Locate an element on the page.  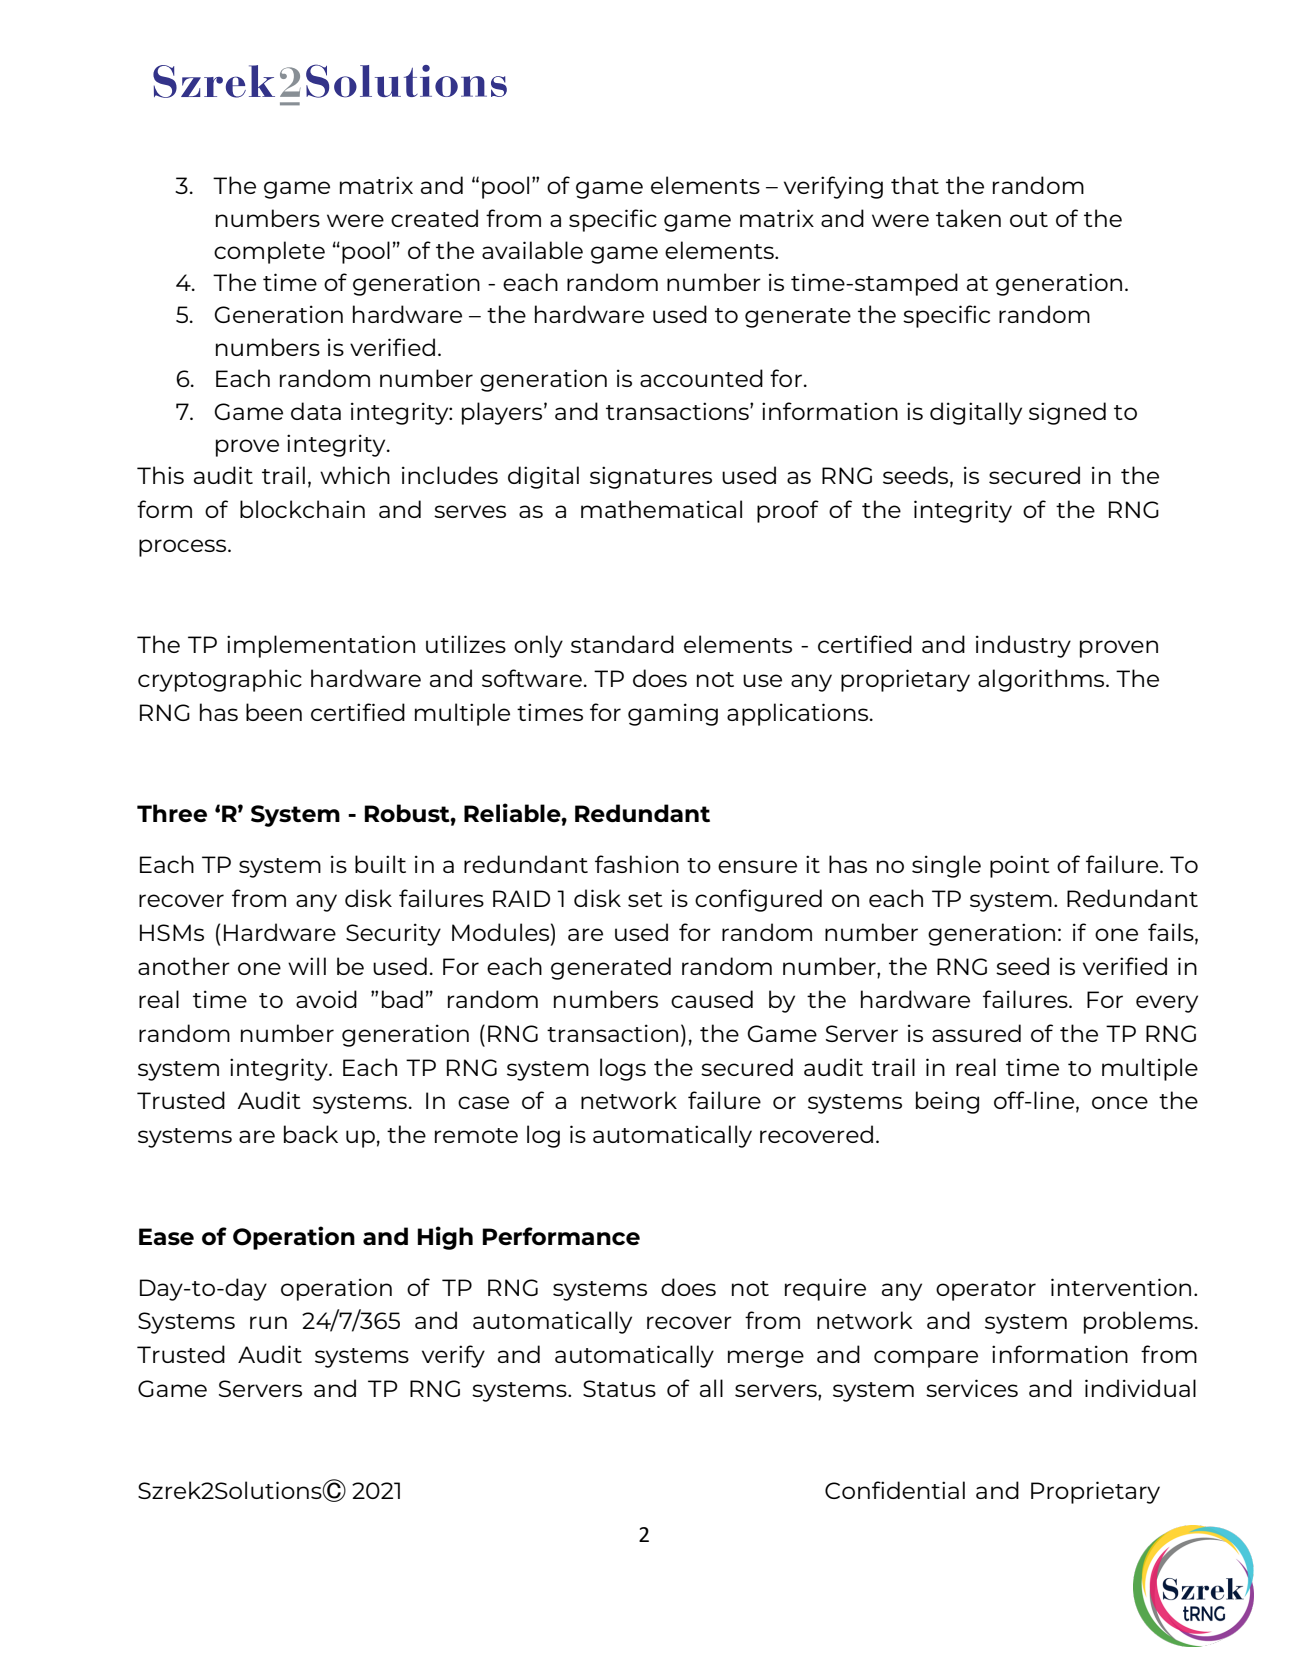
out is located at coordinates (1029, 219).
